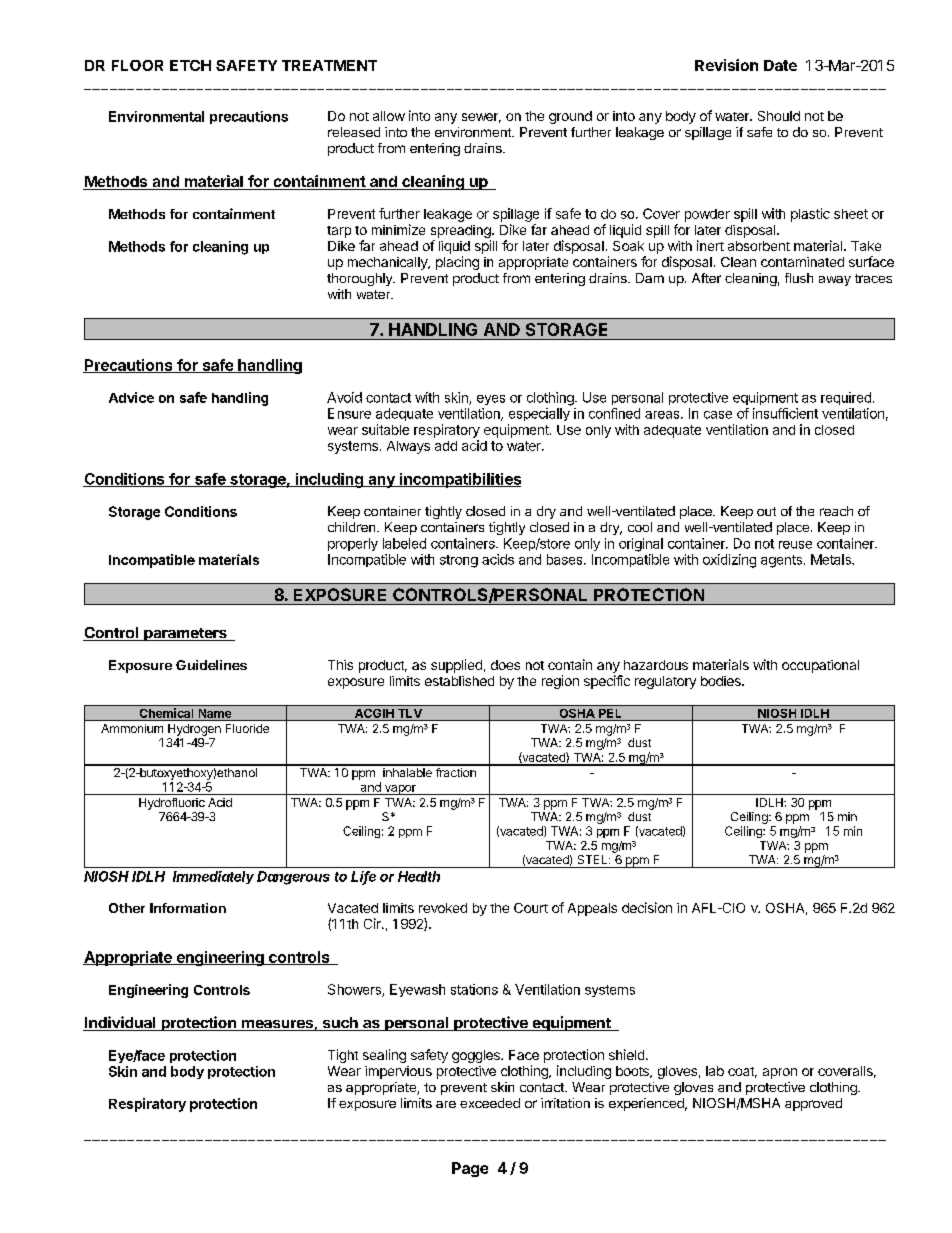  What do you see at coordinates (779, 116) in the screenshot?
I see `Should` at bounding box center [779, 116].
